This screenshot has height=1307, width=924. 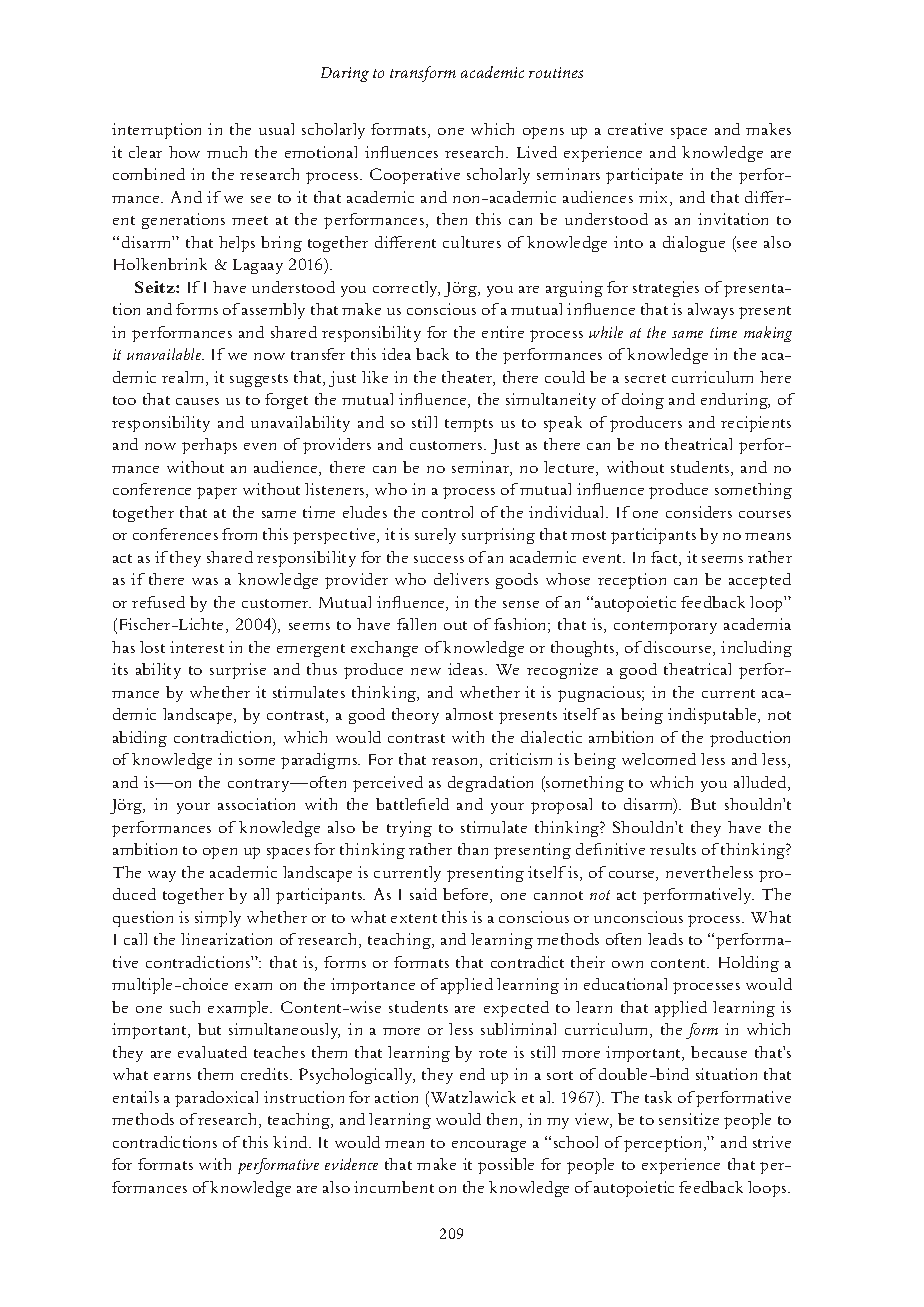 I want to click on Lived, so click(x=537, y=152).
